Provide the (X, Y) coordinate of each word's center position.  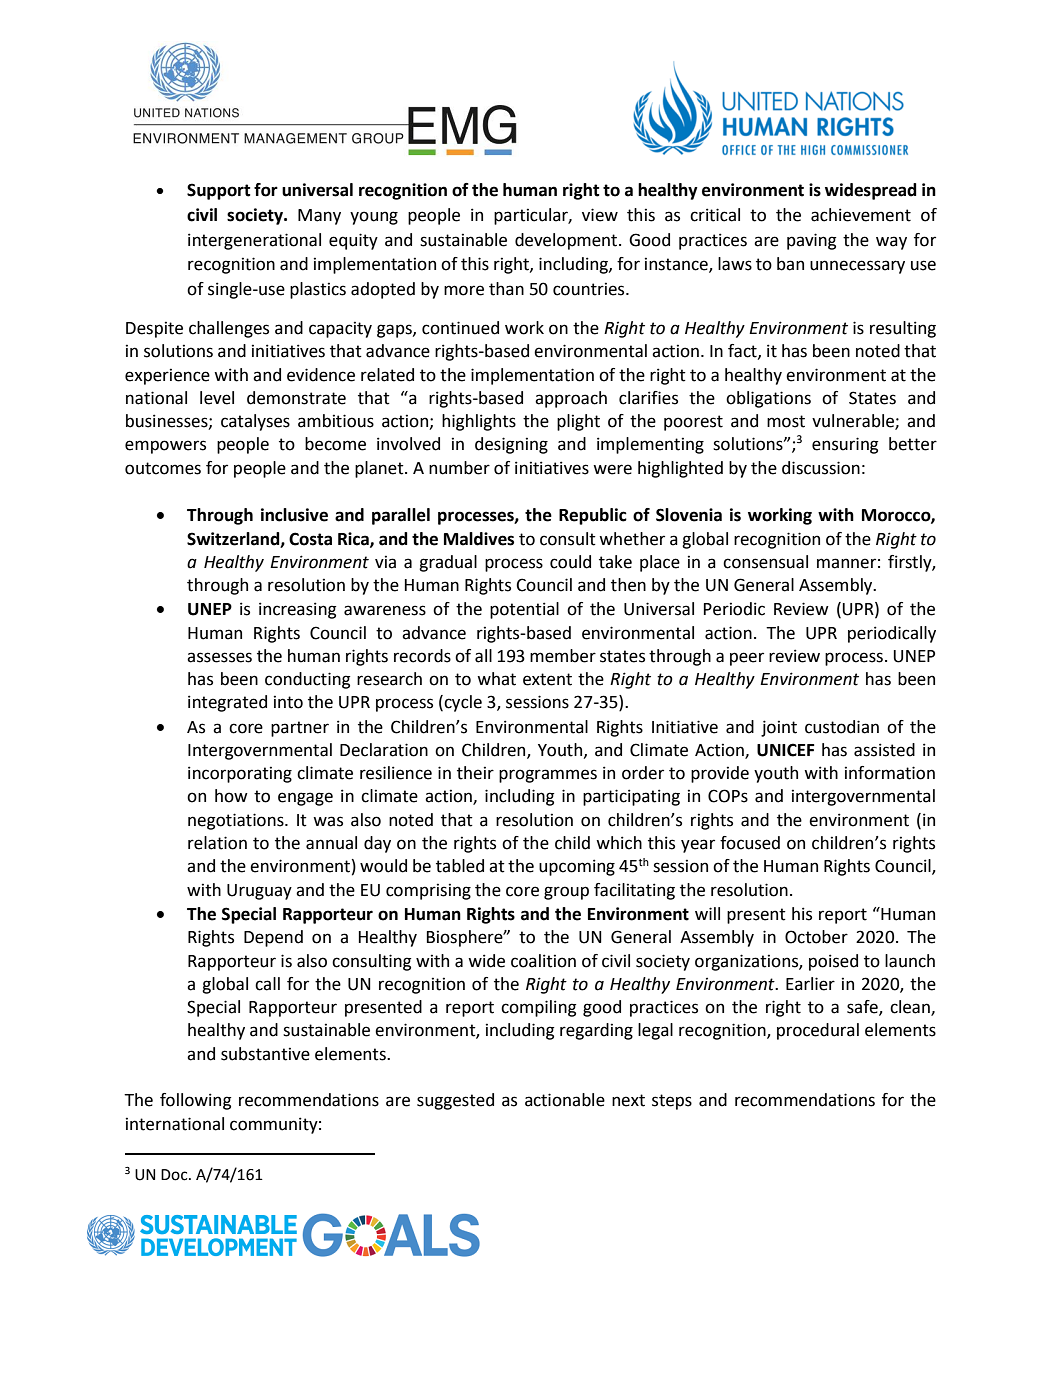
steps (672, 1102)
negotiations (237, 821)
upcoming (577, 867)
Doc (175, 1175)
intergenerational (254, 241)
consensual (765, 562)
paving (811, 241)
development (567, 241)
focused (750, 843)
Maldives (479, 539)
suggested (455, 1101)
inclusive (294, 515)
